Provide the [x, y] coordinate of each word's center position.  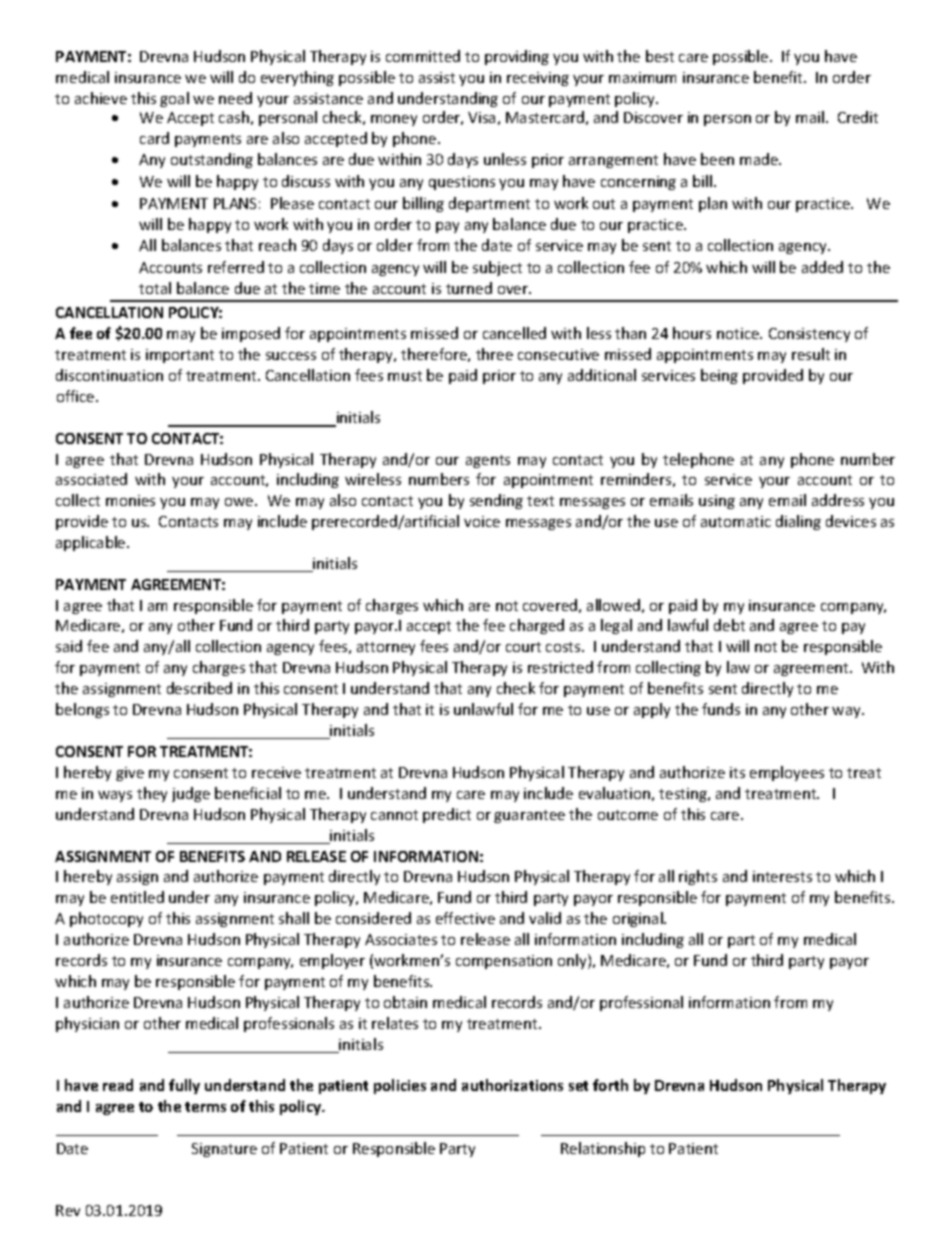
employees [787, 773]
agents [488, 461]
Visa [481, 117]
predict [447, 815]
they [152, 794]
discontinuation [109, 375]
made [760, 159]
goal [174, 99]
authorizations [512, 1085]
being [719, 376]
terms [205, 1107]
